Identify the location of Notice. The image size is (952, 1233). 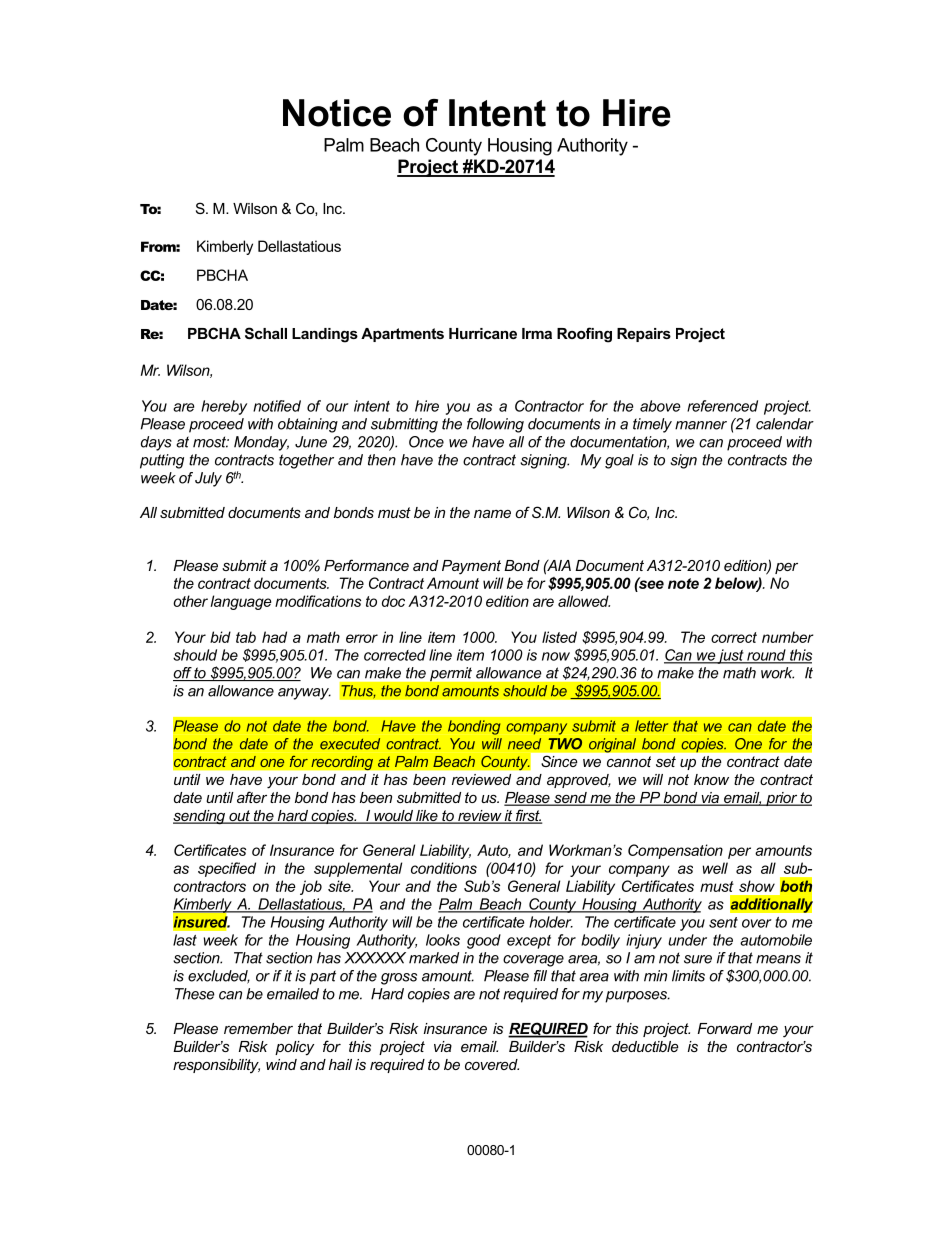
(337, 113).
